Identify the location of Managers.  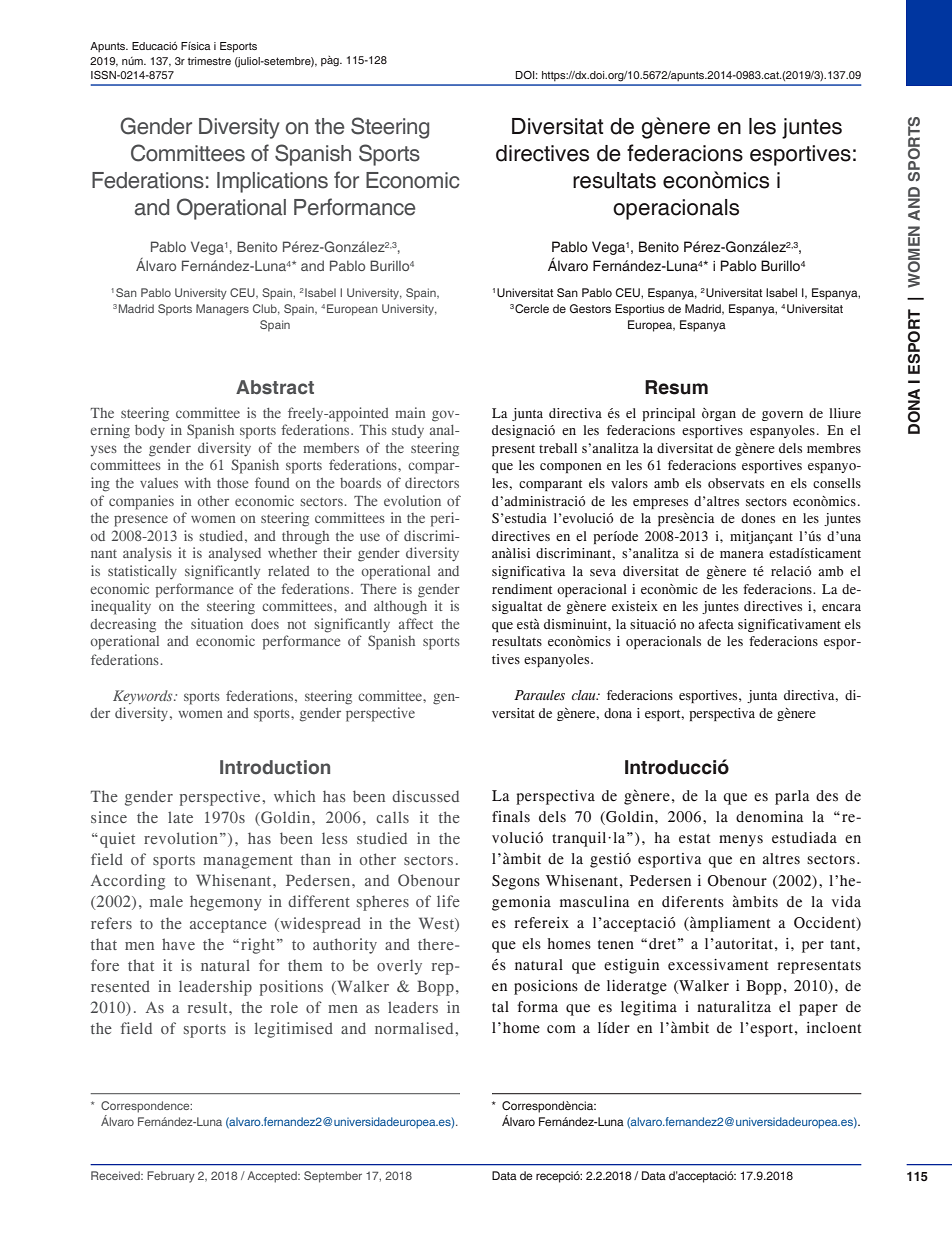
(222, 310).
